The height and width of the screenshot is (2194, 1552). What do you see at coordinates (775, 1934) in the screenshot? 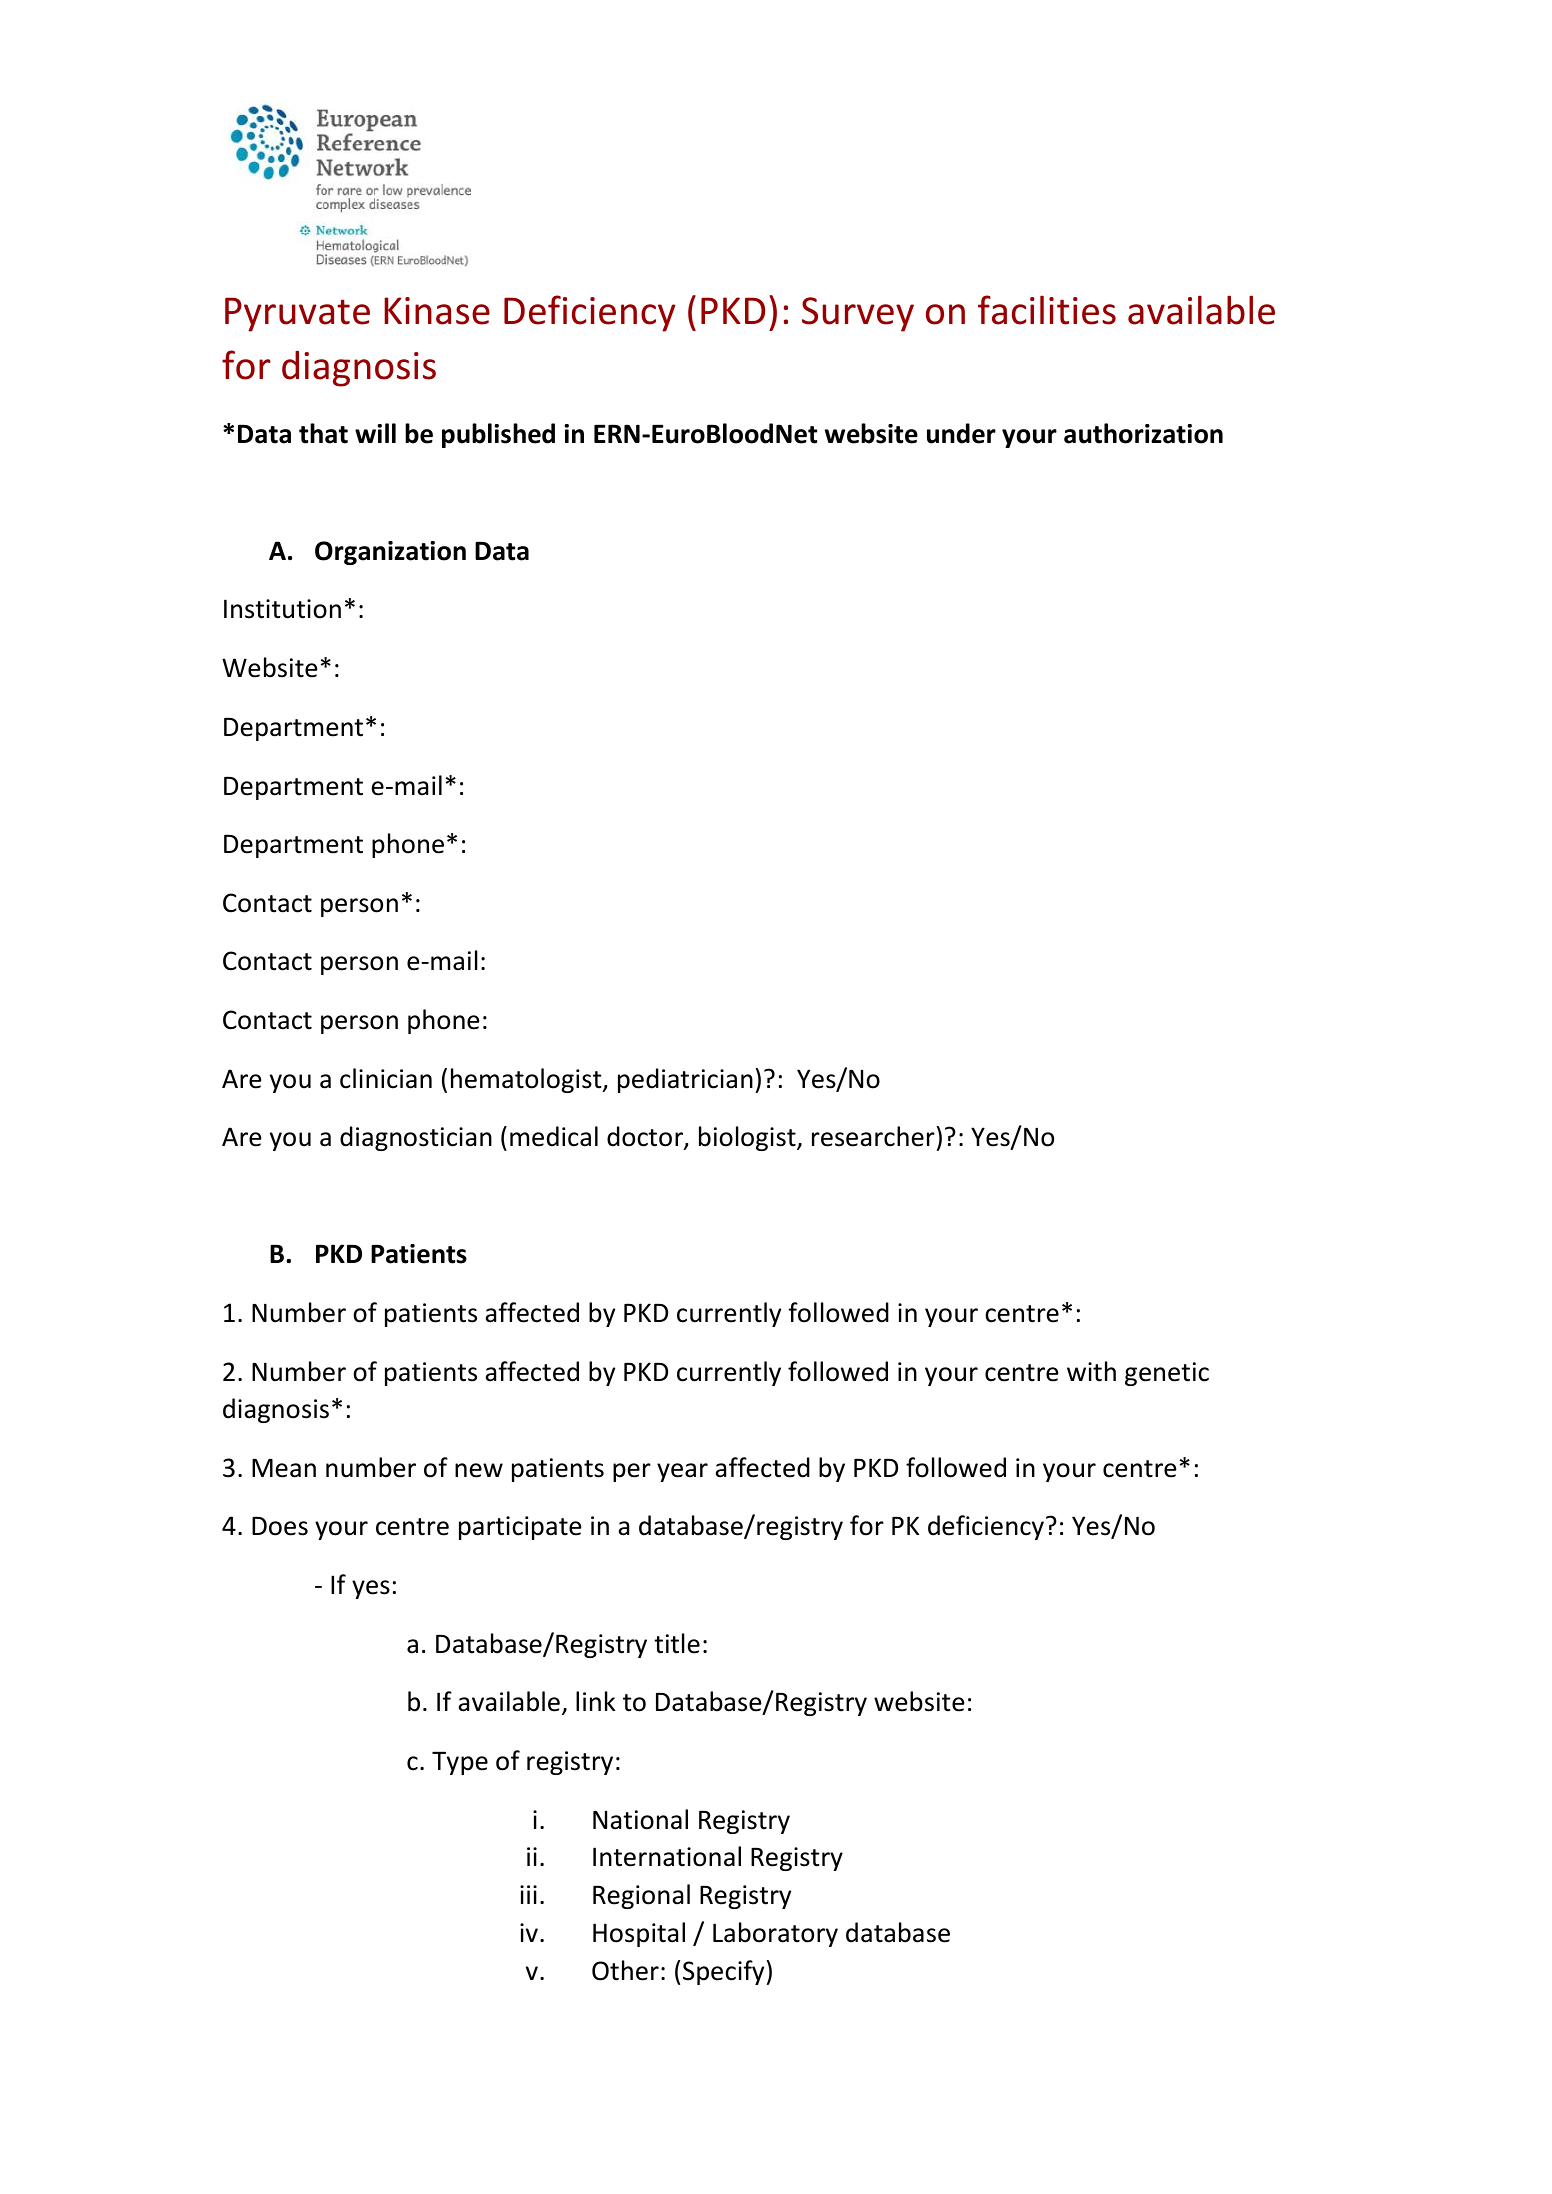
I see `Laboratory` at bounding box center [775, 1934].
